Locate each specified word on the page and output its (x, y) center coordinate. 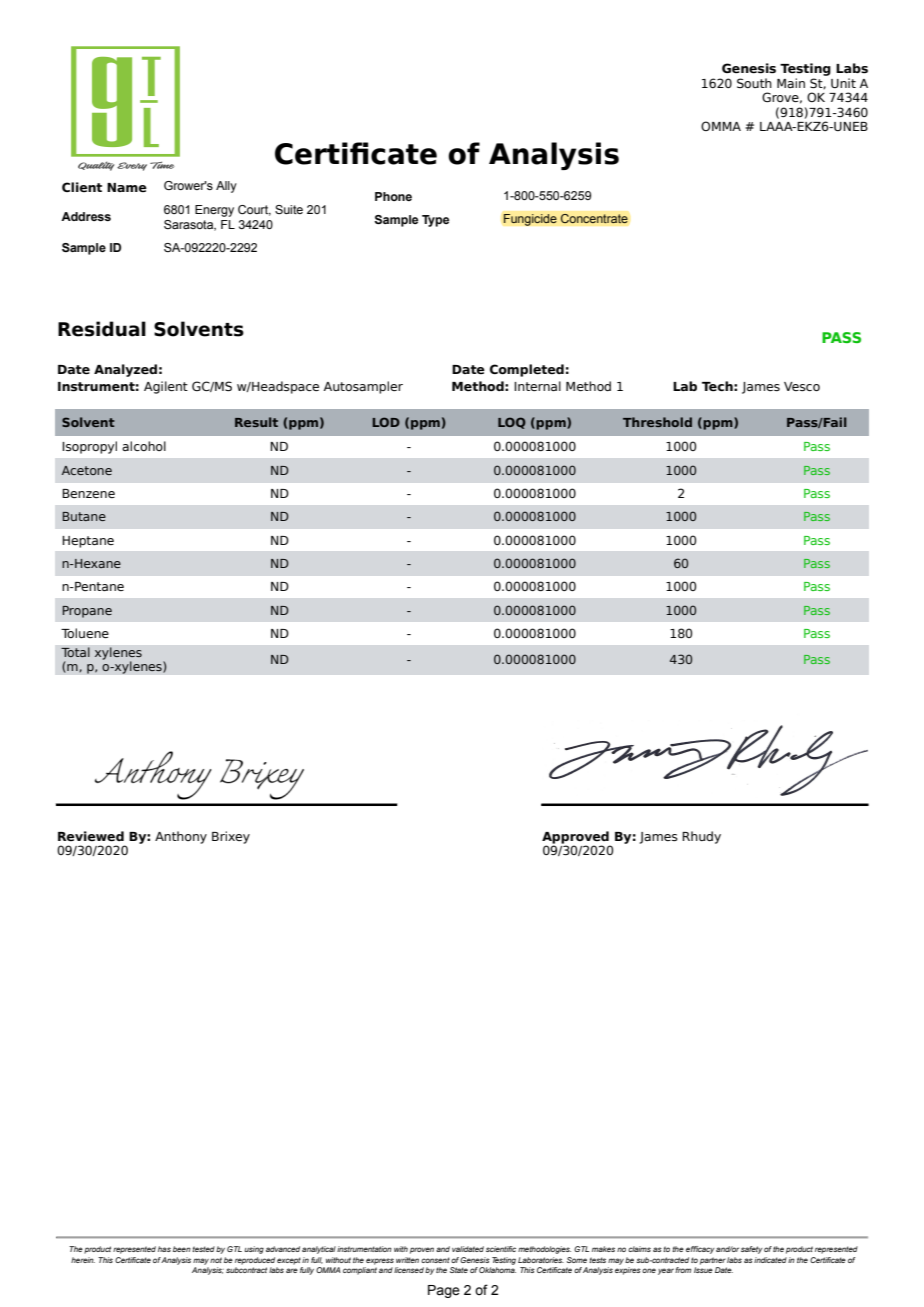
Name (127, 187)
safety (752, 1250)
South (754, 83)
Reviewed (91, 836)
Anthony (181, 837)
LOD (386, 422)
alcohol (144, 446)
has (164, 1249)
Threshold (657, 422)
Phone (393, 196)
